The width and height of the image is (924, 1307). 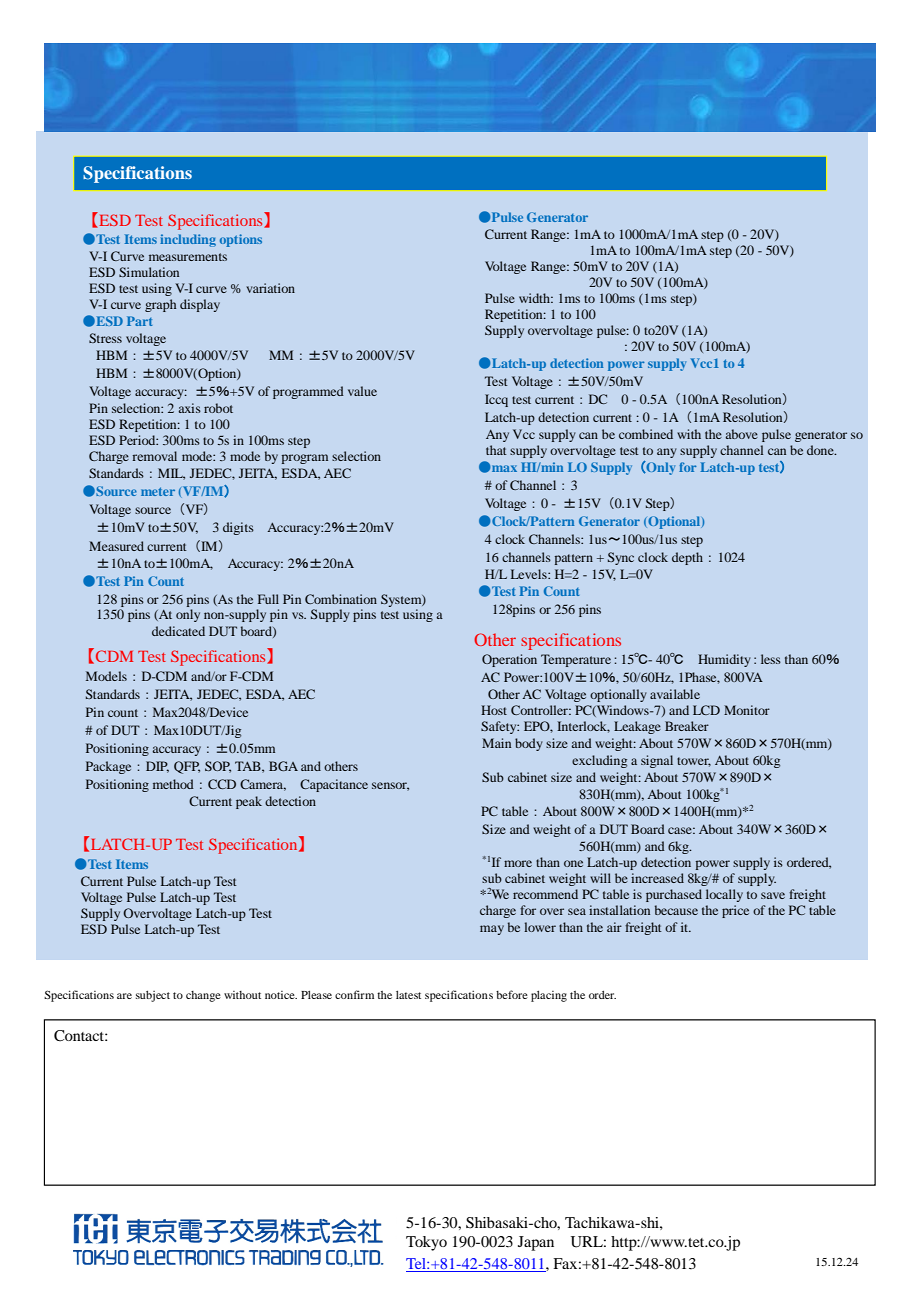 I want to click on that, so click(x=496, y=450).
